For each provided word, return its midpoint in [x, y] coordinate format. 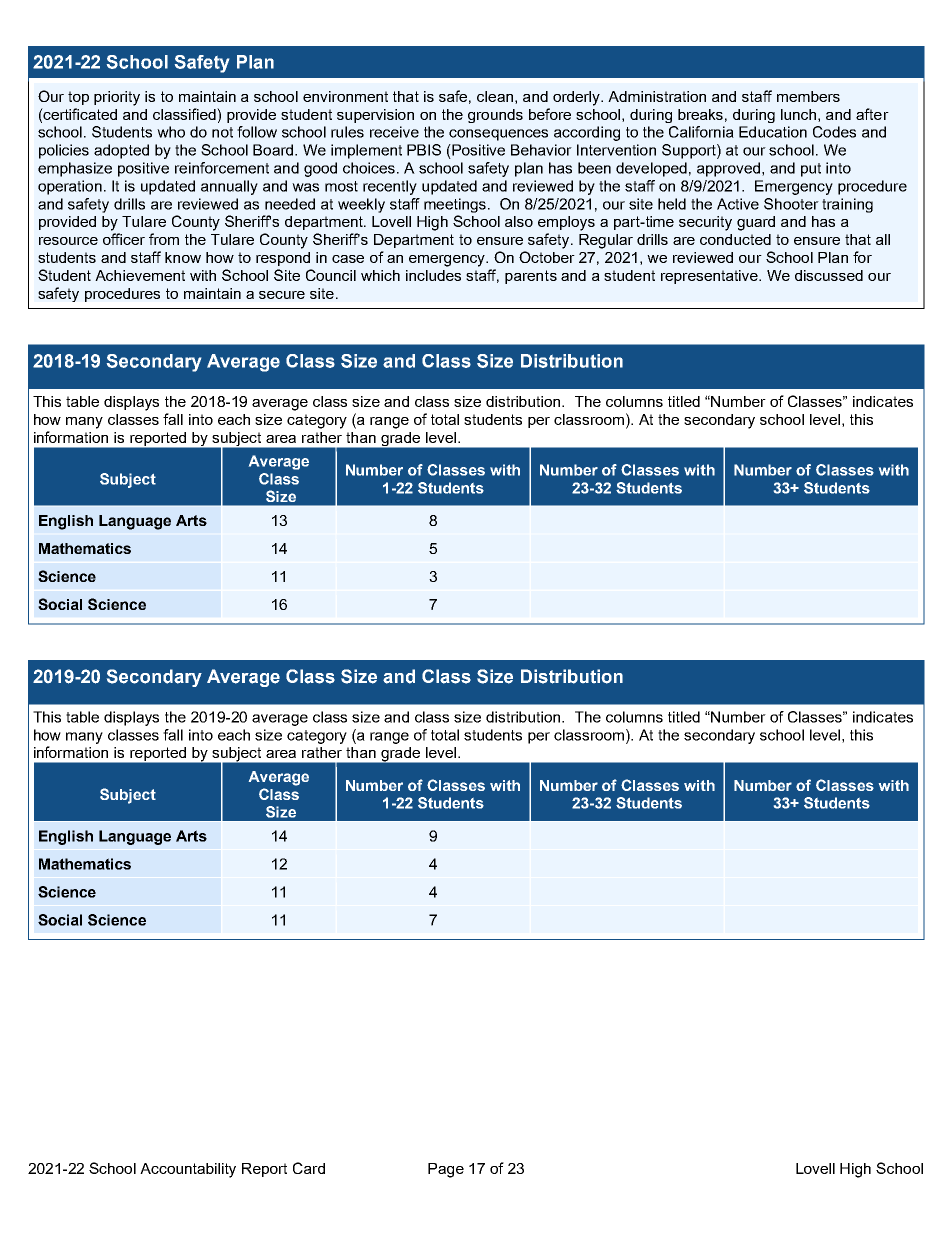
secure [282, 295]
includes [433, 275]
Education [773, 132]
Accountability [188, 1170]
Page [446, 1170]
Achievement [140, 275]
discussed [829, 275]
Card [309, 1168]
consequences [498, 135]
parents [531, 277]
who [171, 132]
